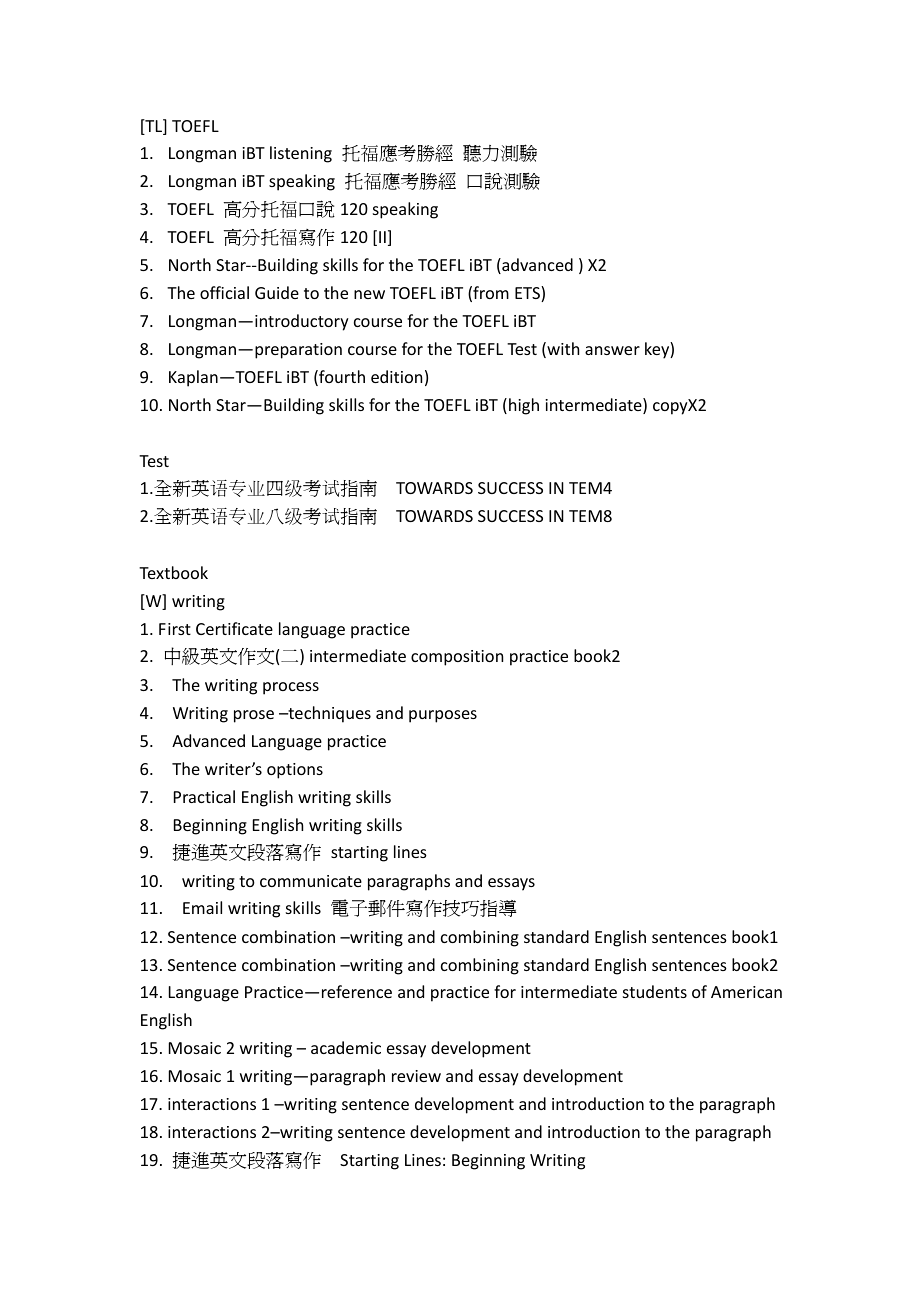 Image resolution: width=924 pixels, height=1308 pixels. What do you see at coordinates (612, 350) in the image?
I see `answer` at bounding box center [612, 350].
